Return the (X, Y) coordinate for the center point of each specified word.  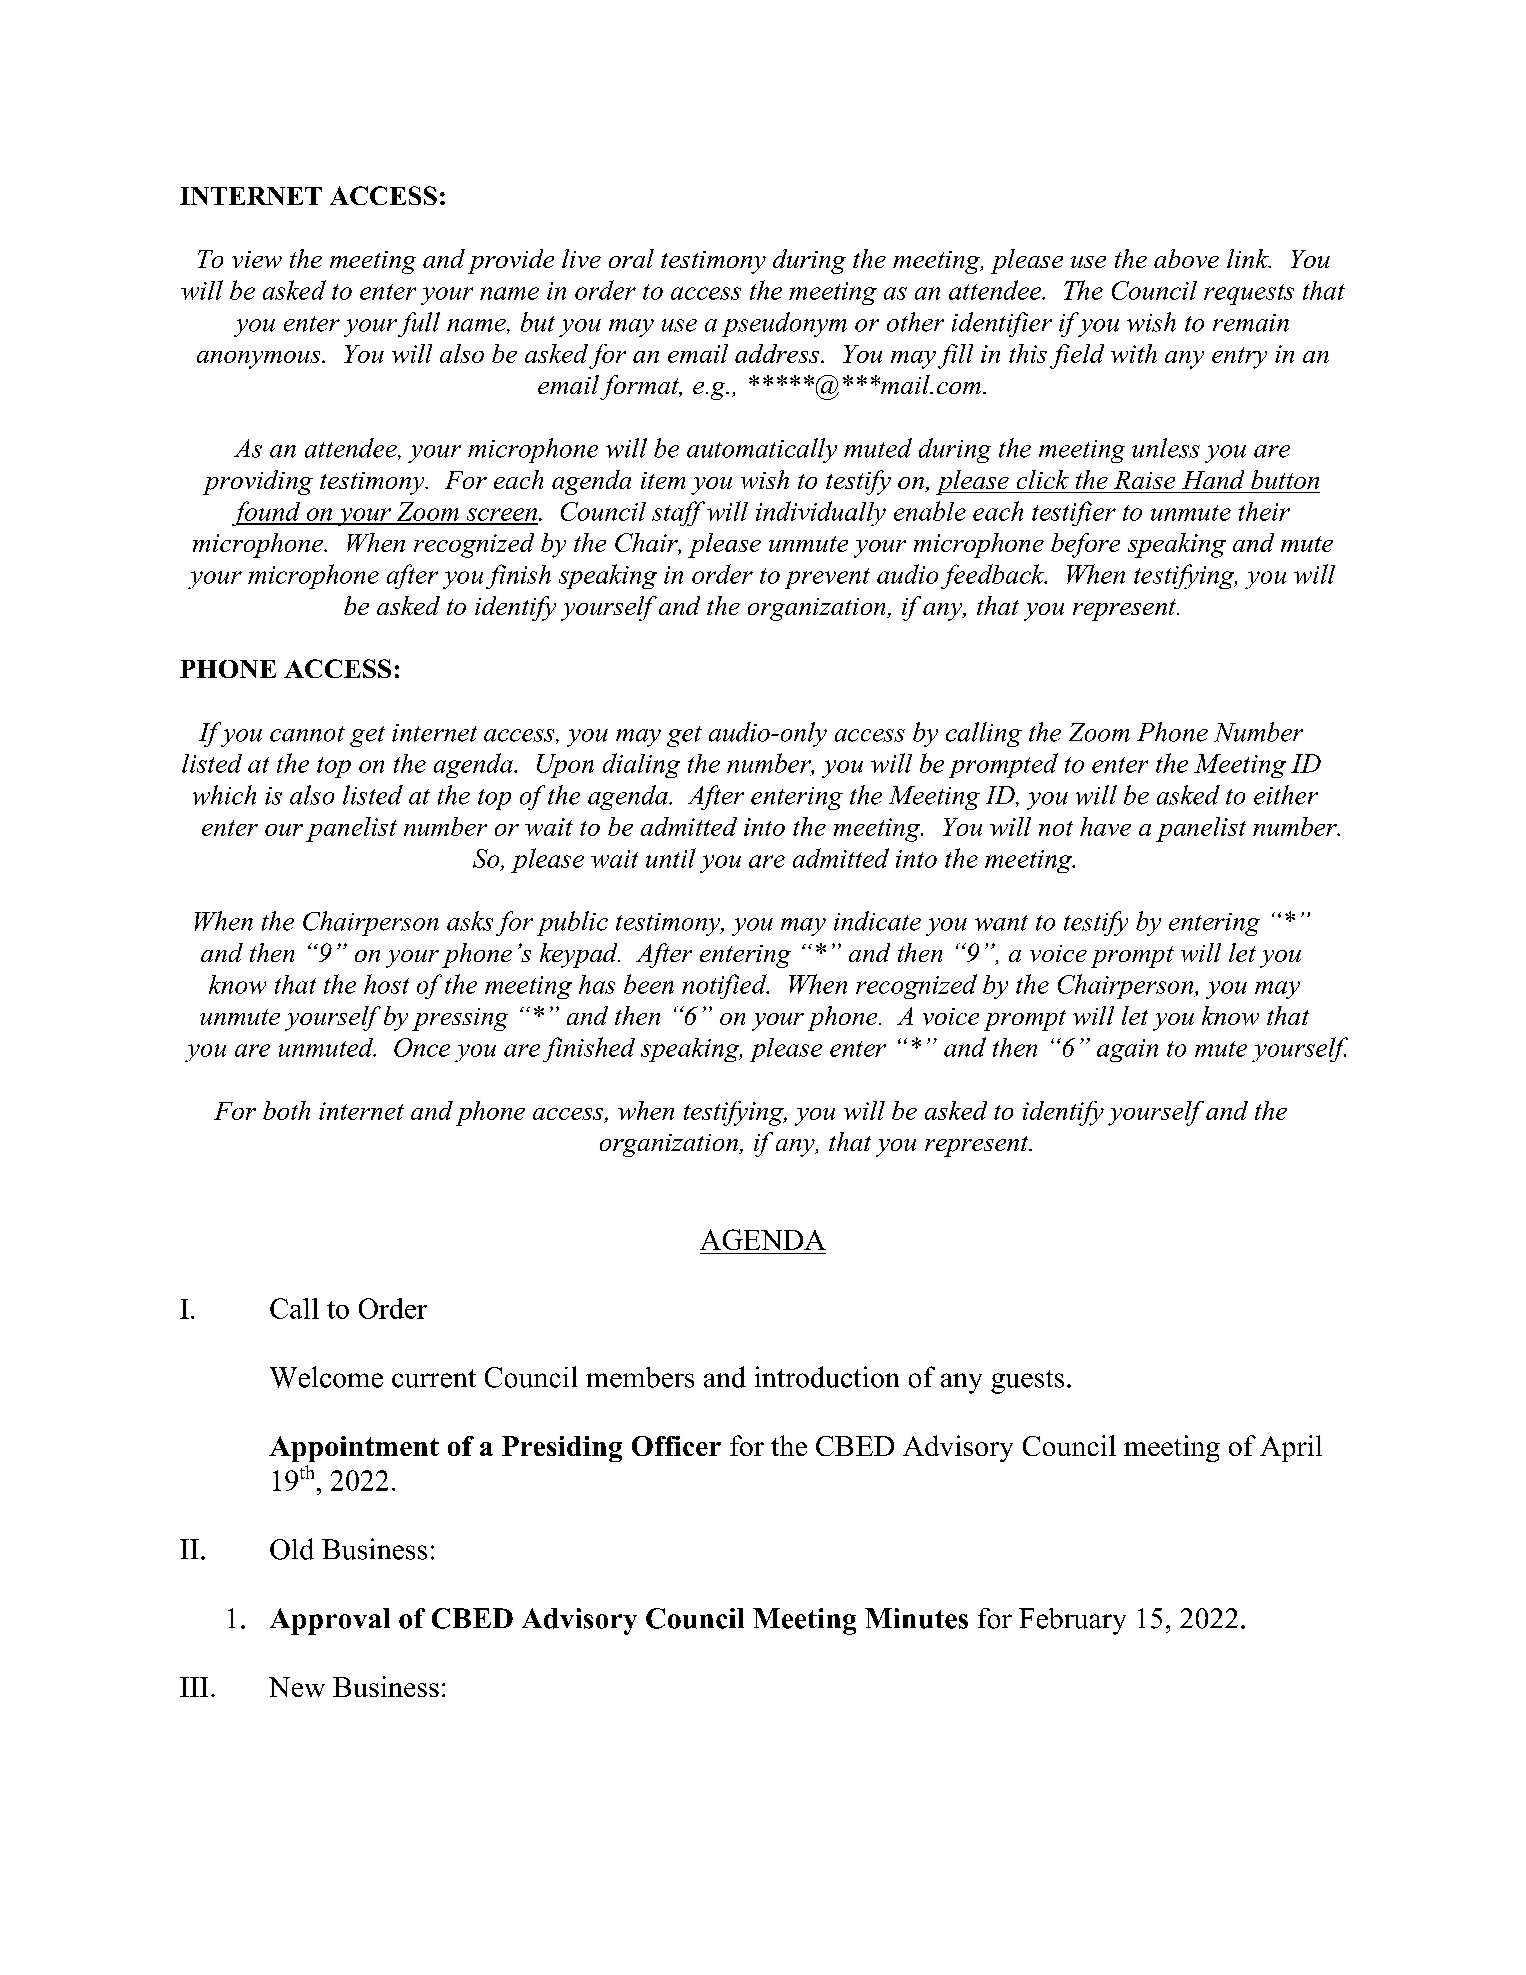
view (257, 259)
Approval (330, 1621)
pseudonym (784, 324)
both (286, 1110)
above (1186, 258)
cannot (307, 734)
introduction (827, 1377)
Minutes (916, 1618)
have (1105, 826)
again (1127, 1050)
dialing (641, 765)
